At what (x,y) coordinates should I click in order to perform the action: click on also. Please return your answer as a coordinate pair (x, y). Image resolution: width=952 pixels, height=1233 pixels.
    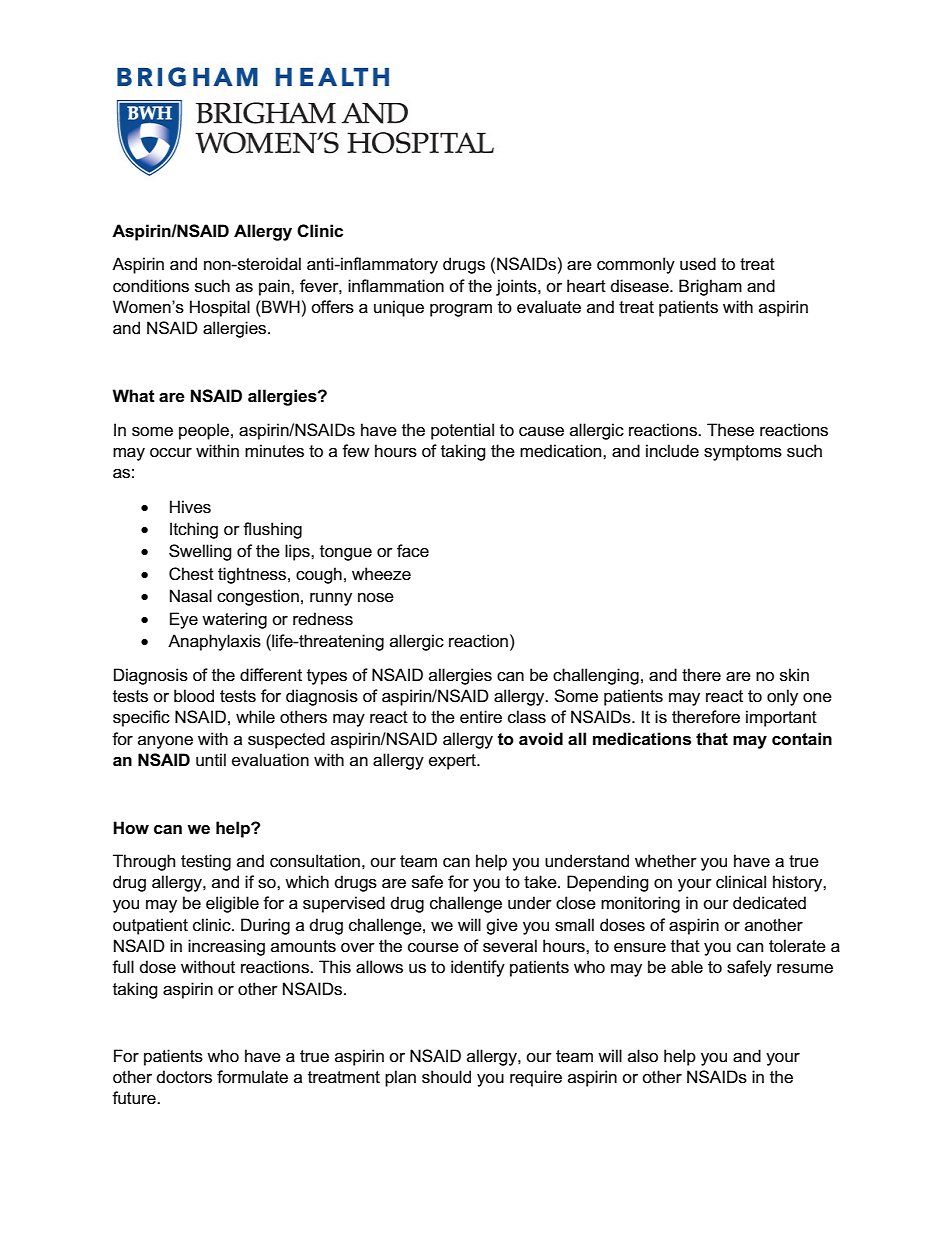
    Looking at the image, I should click on (643, 1056).
